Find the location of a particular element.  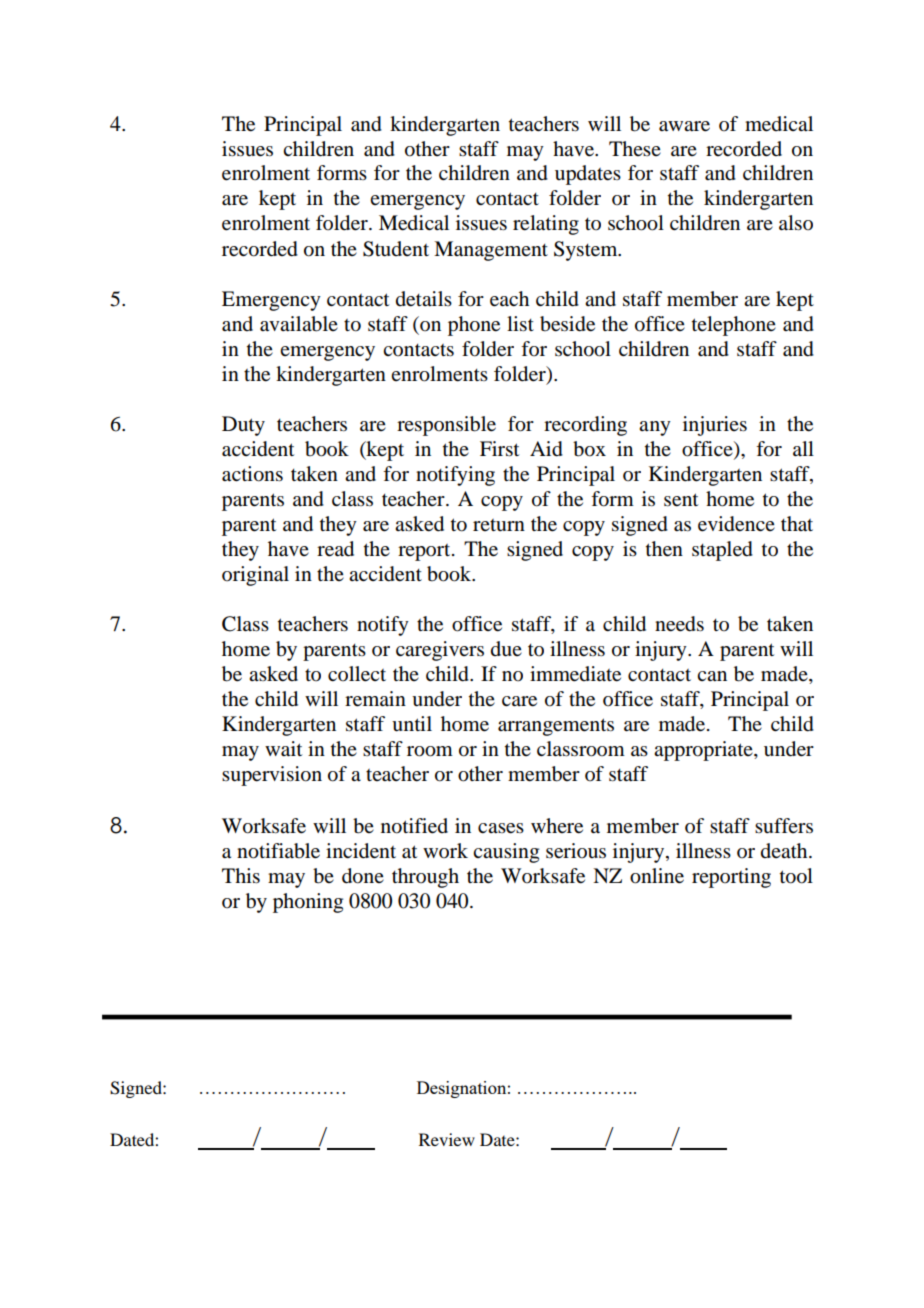

evidence is located at coordinates (736, 524).
